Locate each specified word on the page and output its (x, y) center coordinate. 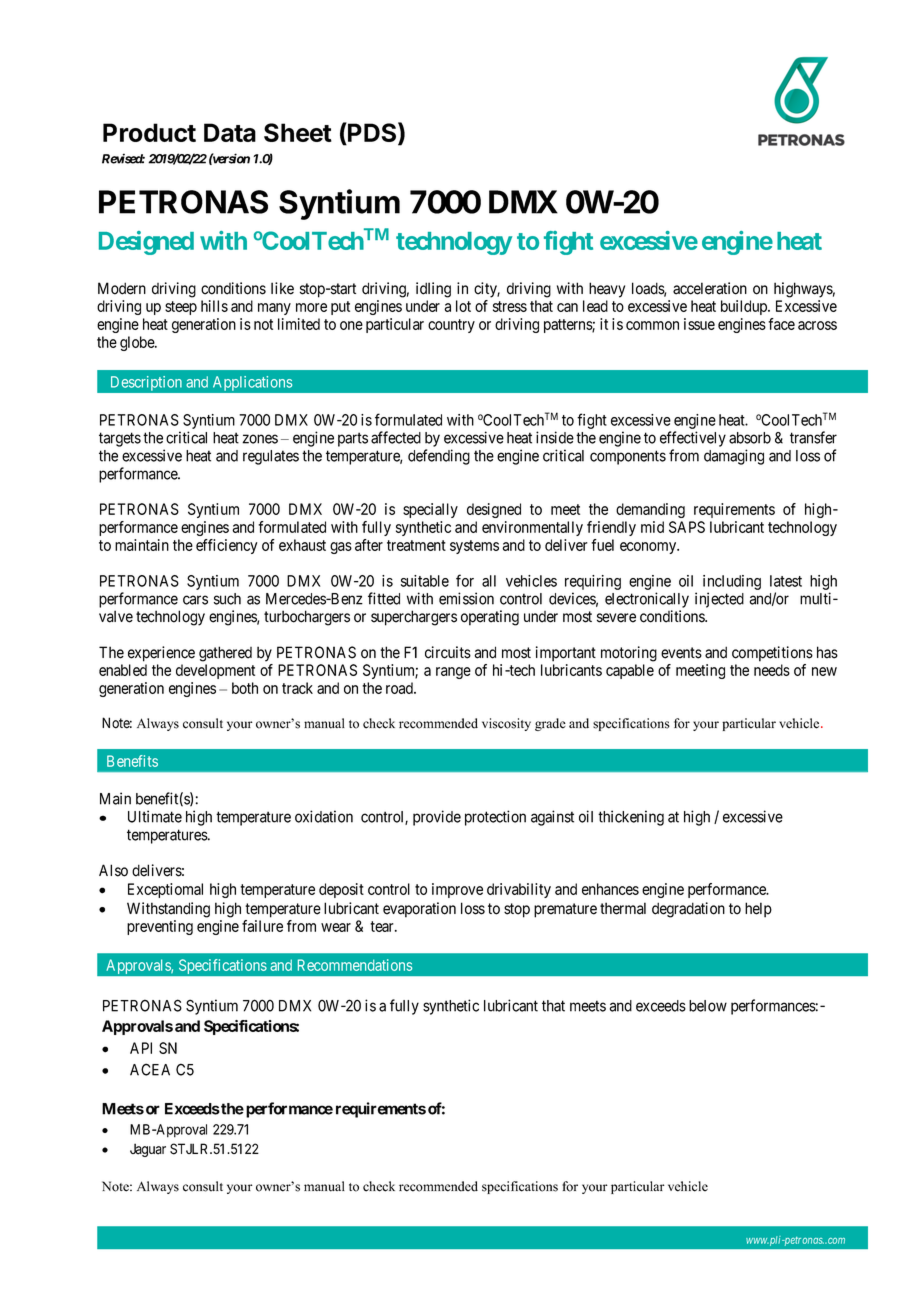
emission (466, 598)
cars (195, 600)
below (708, 1006)
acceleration (710, 288)
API (141, 1048)
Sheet (298, 132)
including (732, 582)
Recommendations (355, 965)
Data (230, 132)
